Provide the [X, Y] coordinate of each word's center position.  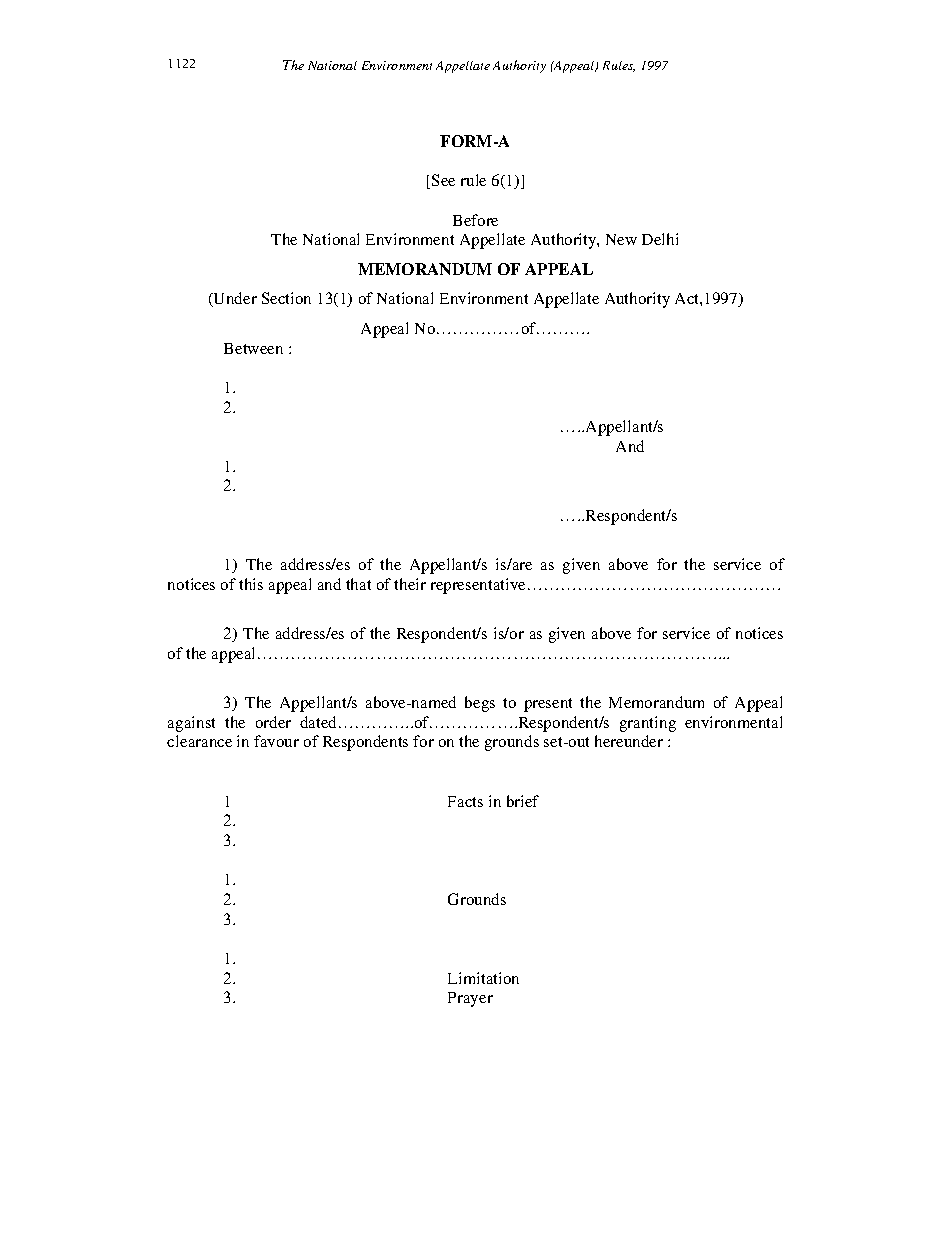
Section [286, 298]
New [621, 239]
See [443, 180]
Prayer [470, 999]
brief [523, 801]
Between [253, 348]
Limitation [483, 978]
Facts [465, 801]
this [251, 584]
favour [276, 741]
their [410, 584]
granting [648, 724]
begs [480, 704]
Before [475, 220]
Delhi [660, 239]
